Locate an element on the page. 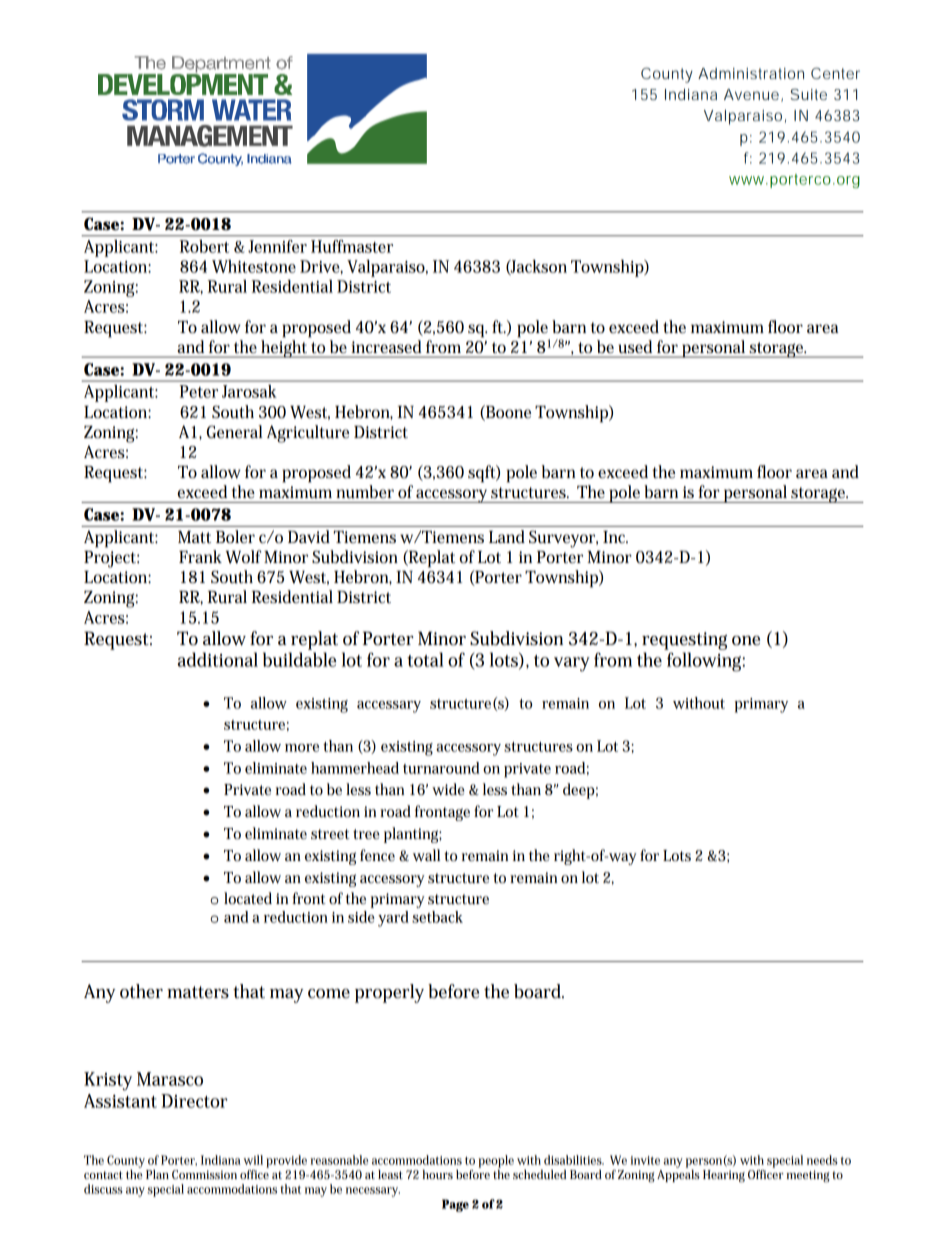  turnaround is located at coordinates (441, 768).
